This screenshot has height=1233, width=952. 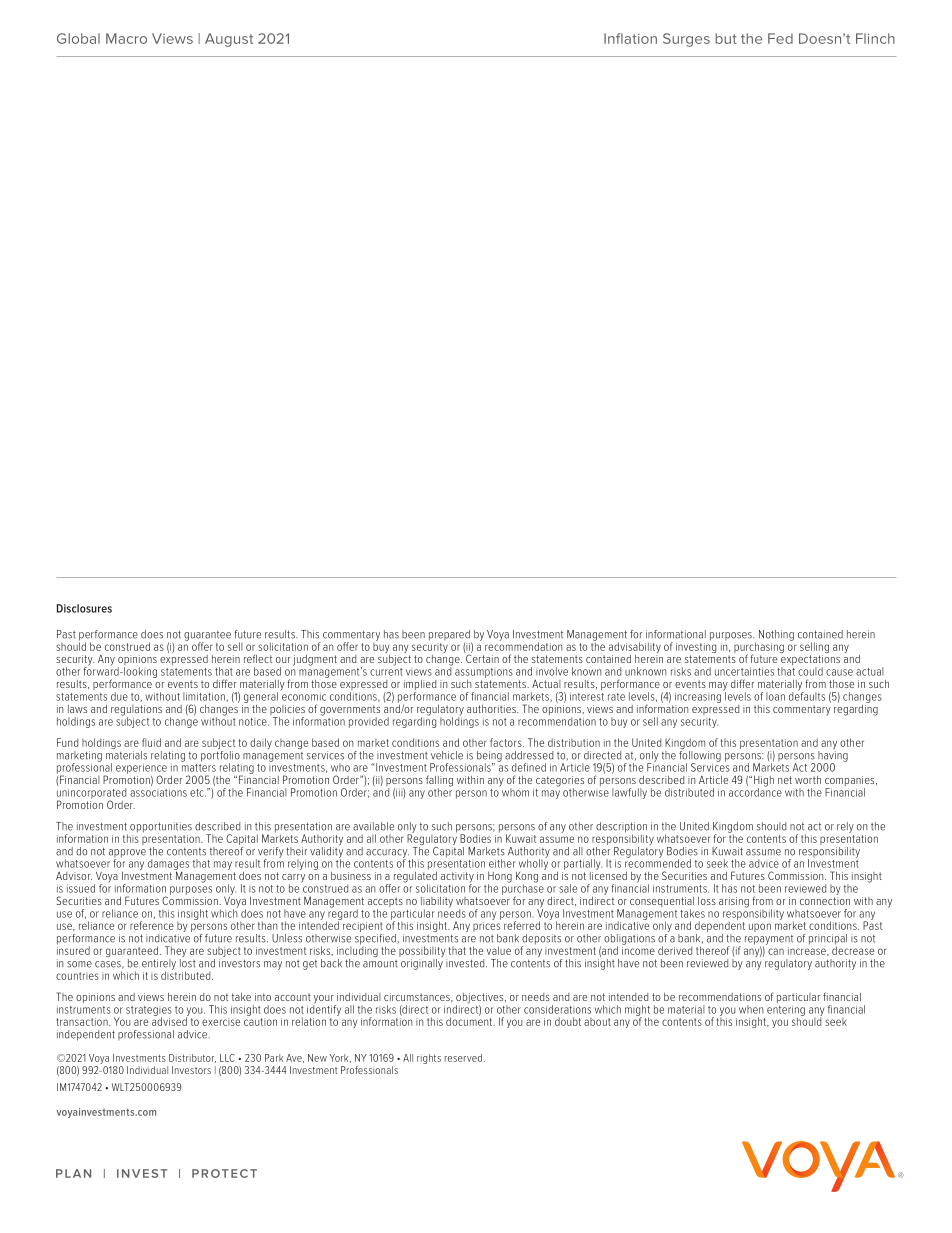 I want to click on Inflation, so click(x=630, y=38).
